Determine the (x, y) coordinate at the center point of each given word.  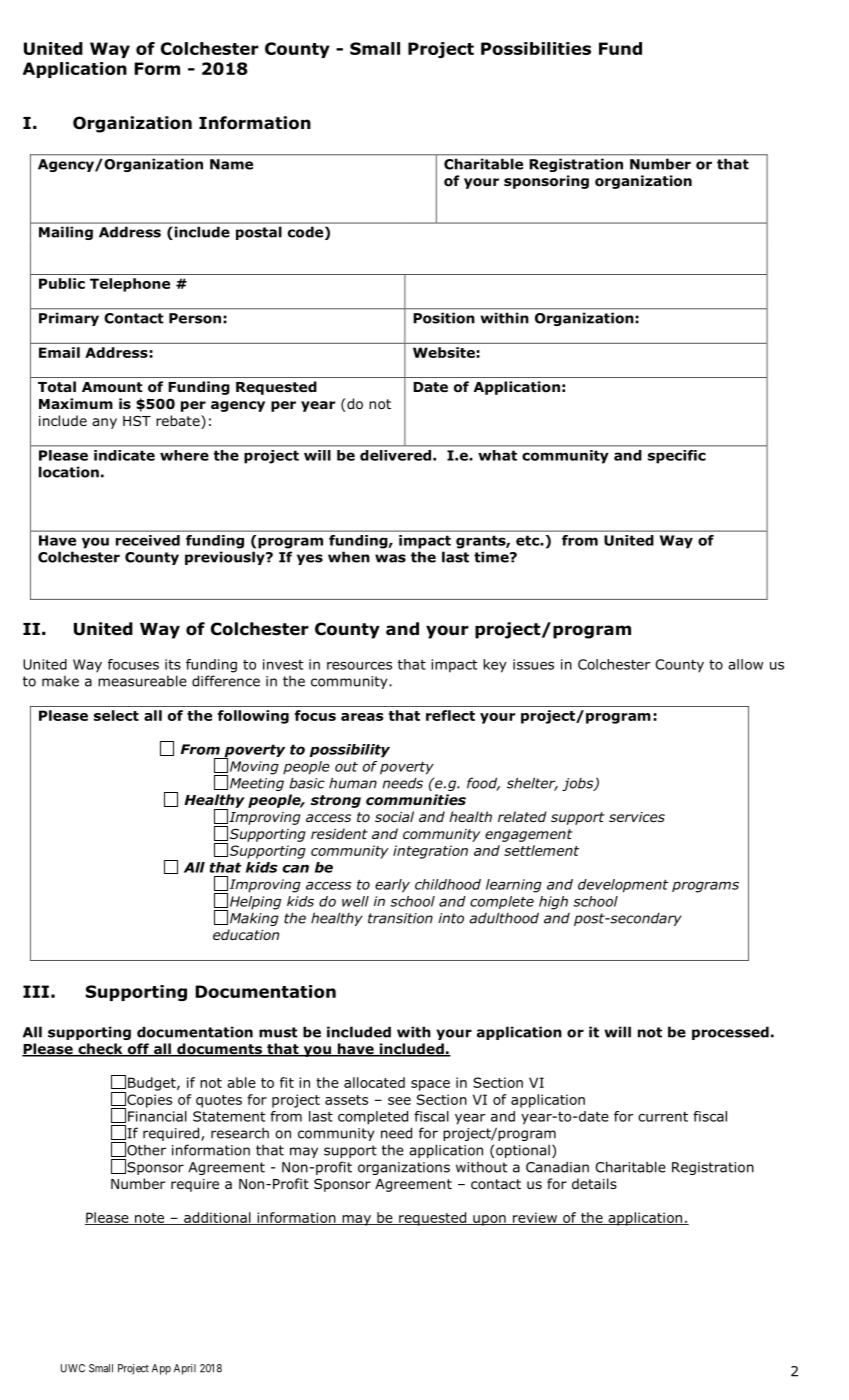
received (148, 540)
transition (400, 918)
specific (677, 456)
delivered (397, 455)
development (623, 886)
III (36, 991)
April (185, 1369)
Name (231, 164)
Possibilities (536, 48)
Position (444, 318)
